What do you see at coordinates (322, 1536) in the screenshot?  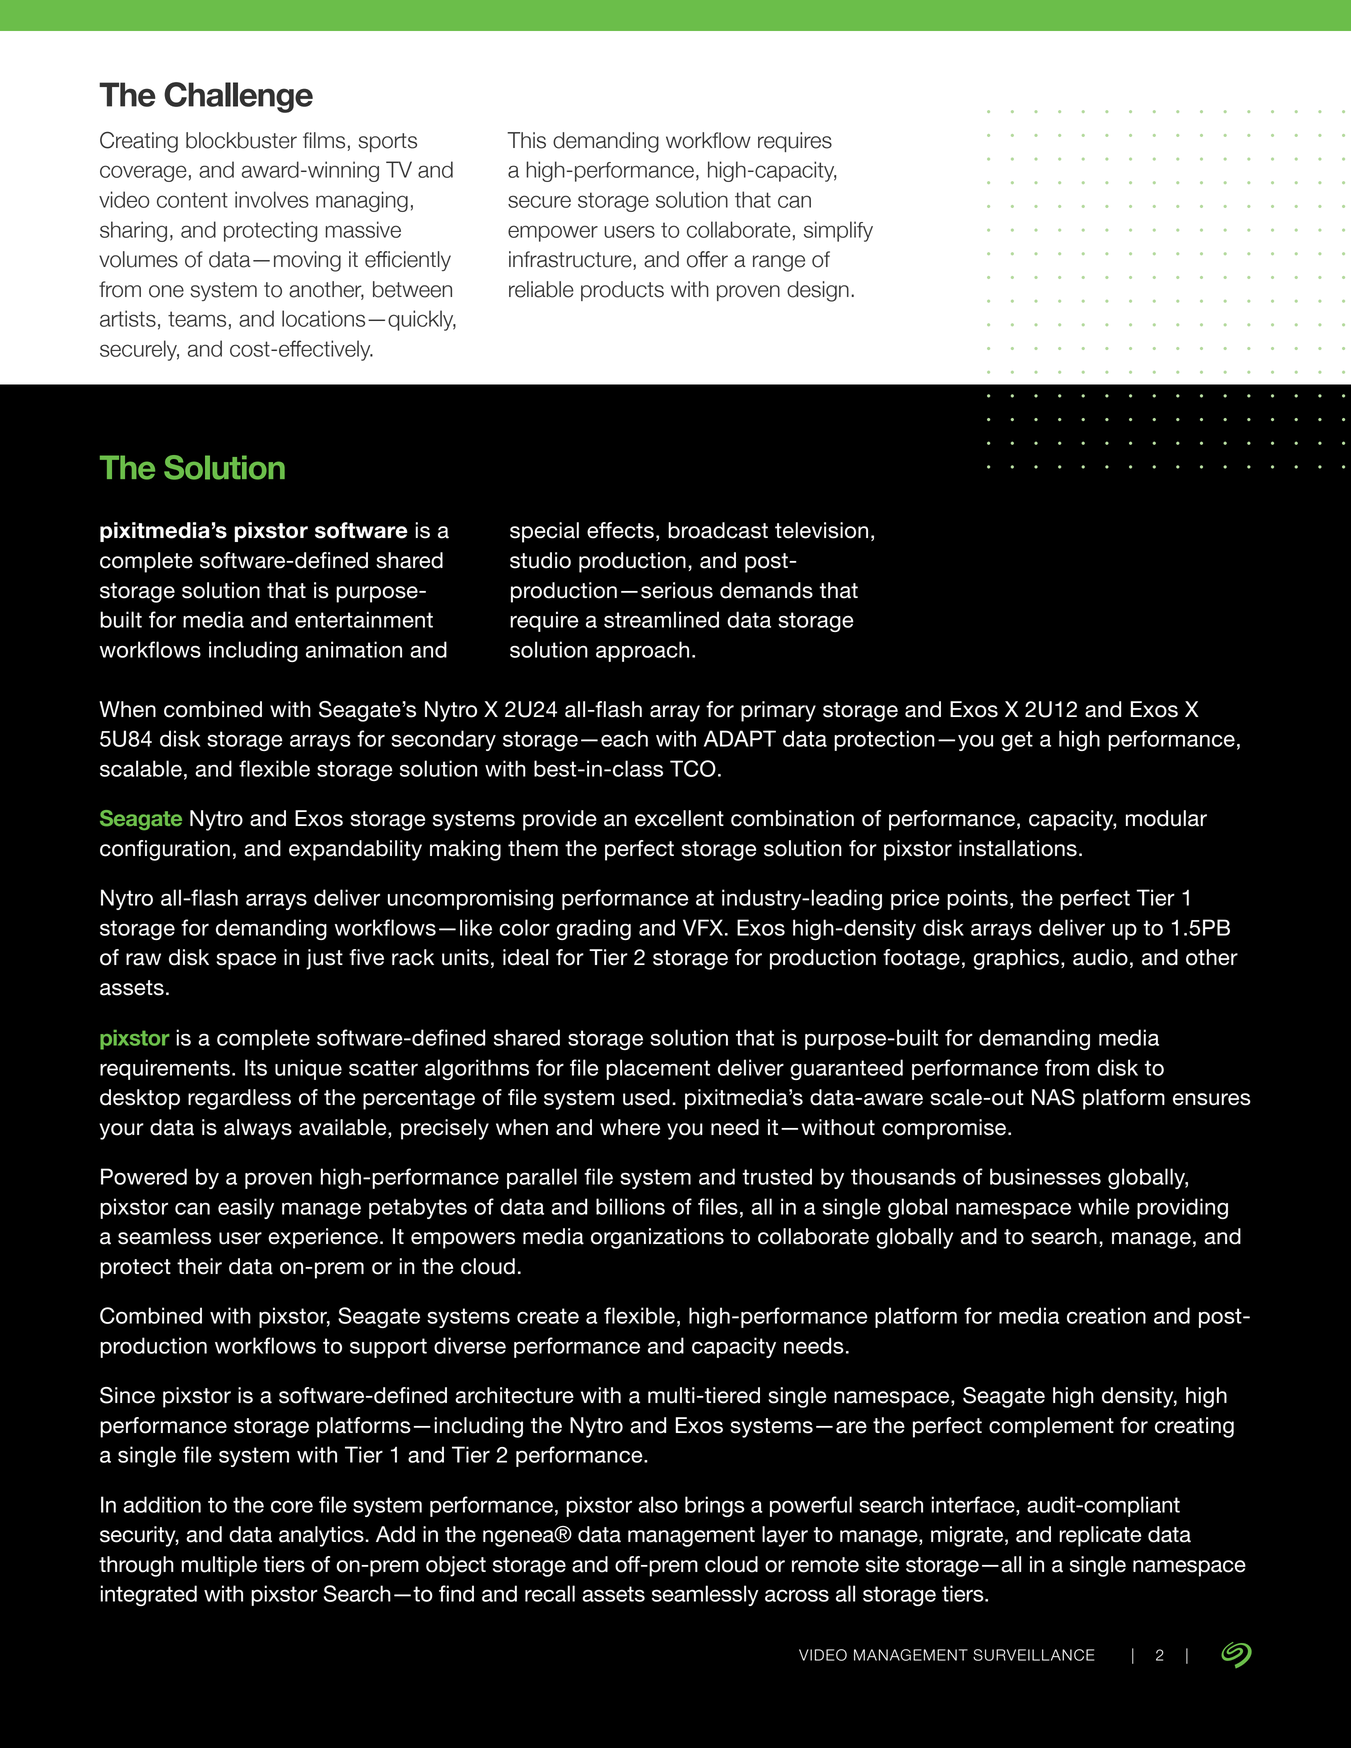 I see `analytics` at bounding box center [322, 1536].
